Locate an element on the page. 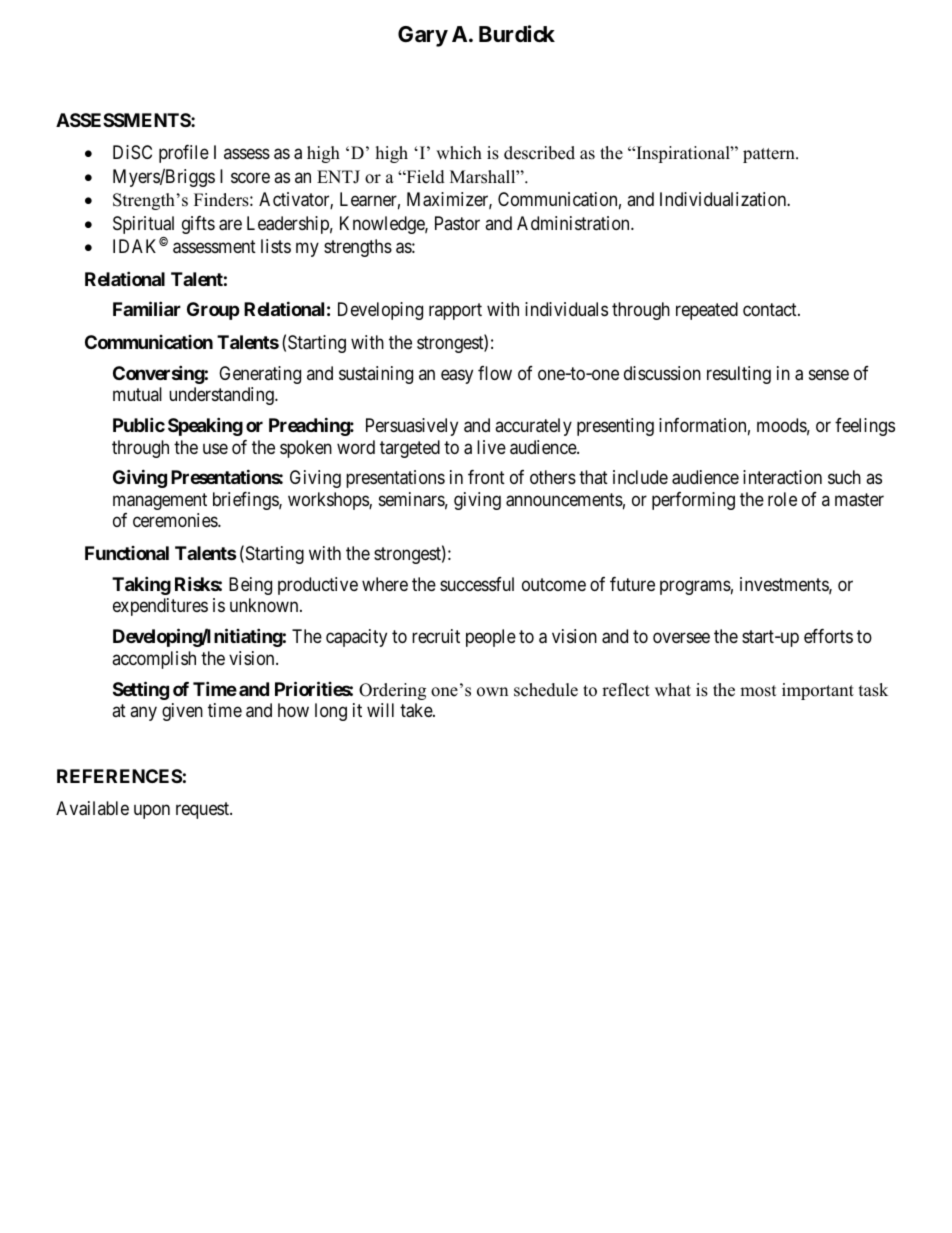 The width and height of the image is (952, 1233). Pastor is located at coordinates (457, 223).
